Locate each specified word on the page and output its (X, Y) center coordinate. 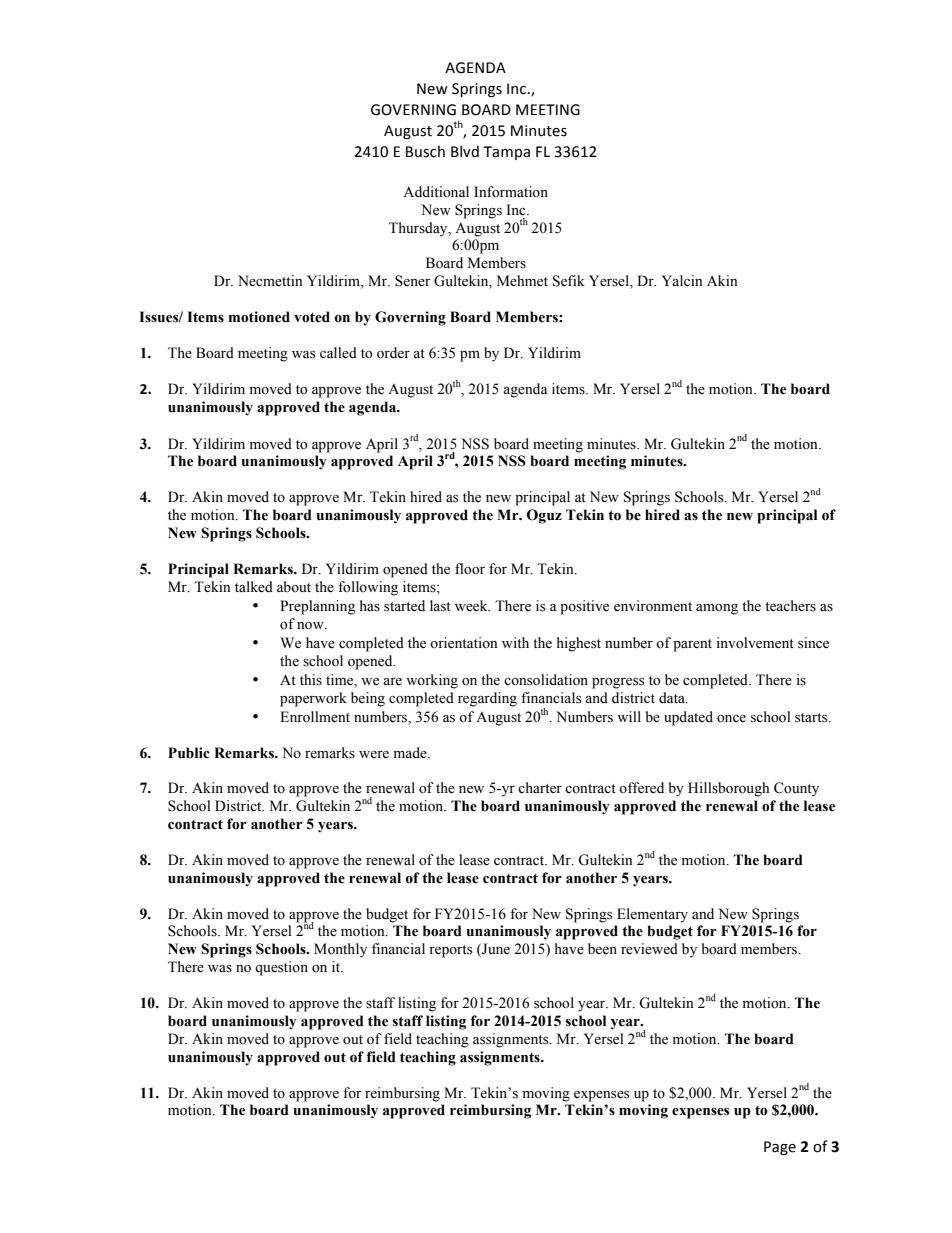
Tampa (506, 153)
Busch (425, 151)
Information (511, 192)
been (602, 949)
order (393, 353)
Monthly (340, 950)
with (515, 642)
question (281, 968)
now (311, 626)
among (717, 609)
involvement (755, 643)
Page (780, 1148)
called (338, 353)
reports (450, 951)
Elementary (652, 915)
